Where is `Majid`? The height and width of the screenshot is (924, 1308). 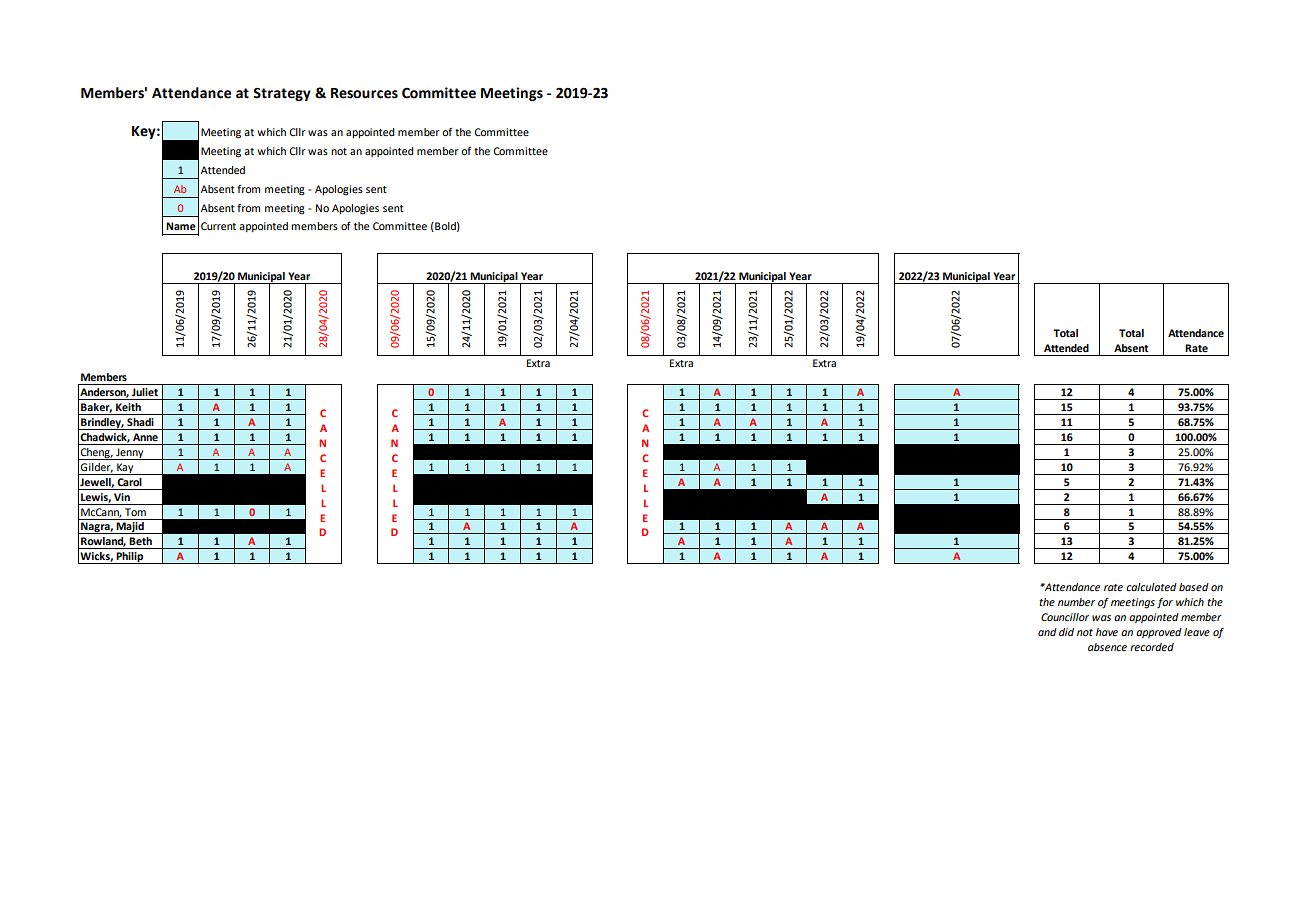
Majid is located at coordinates (130, 528).
